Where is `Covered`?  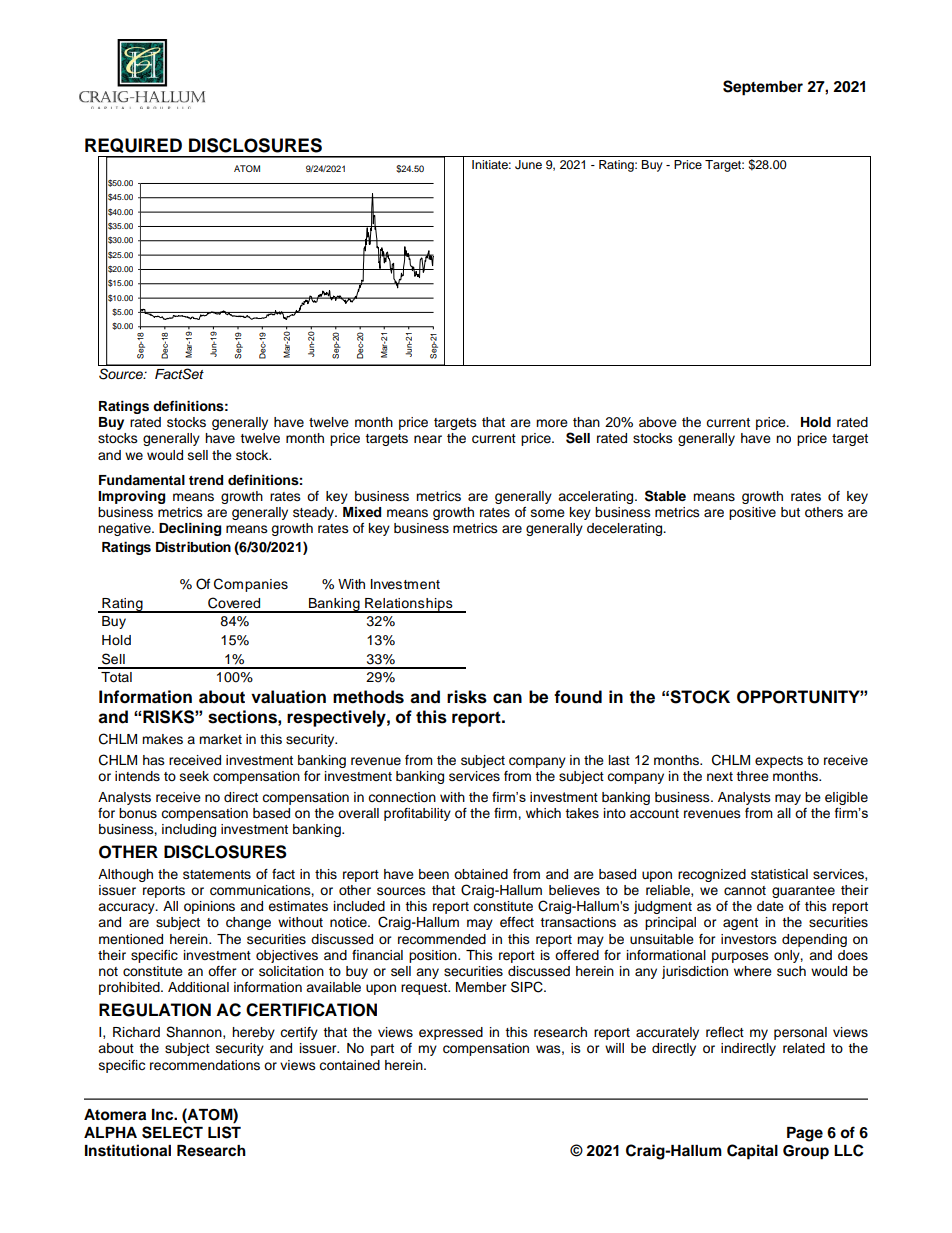 Covered is located at coordinates (234, 603).
